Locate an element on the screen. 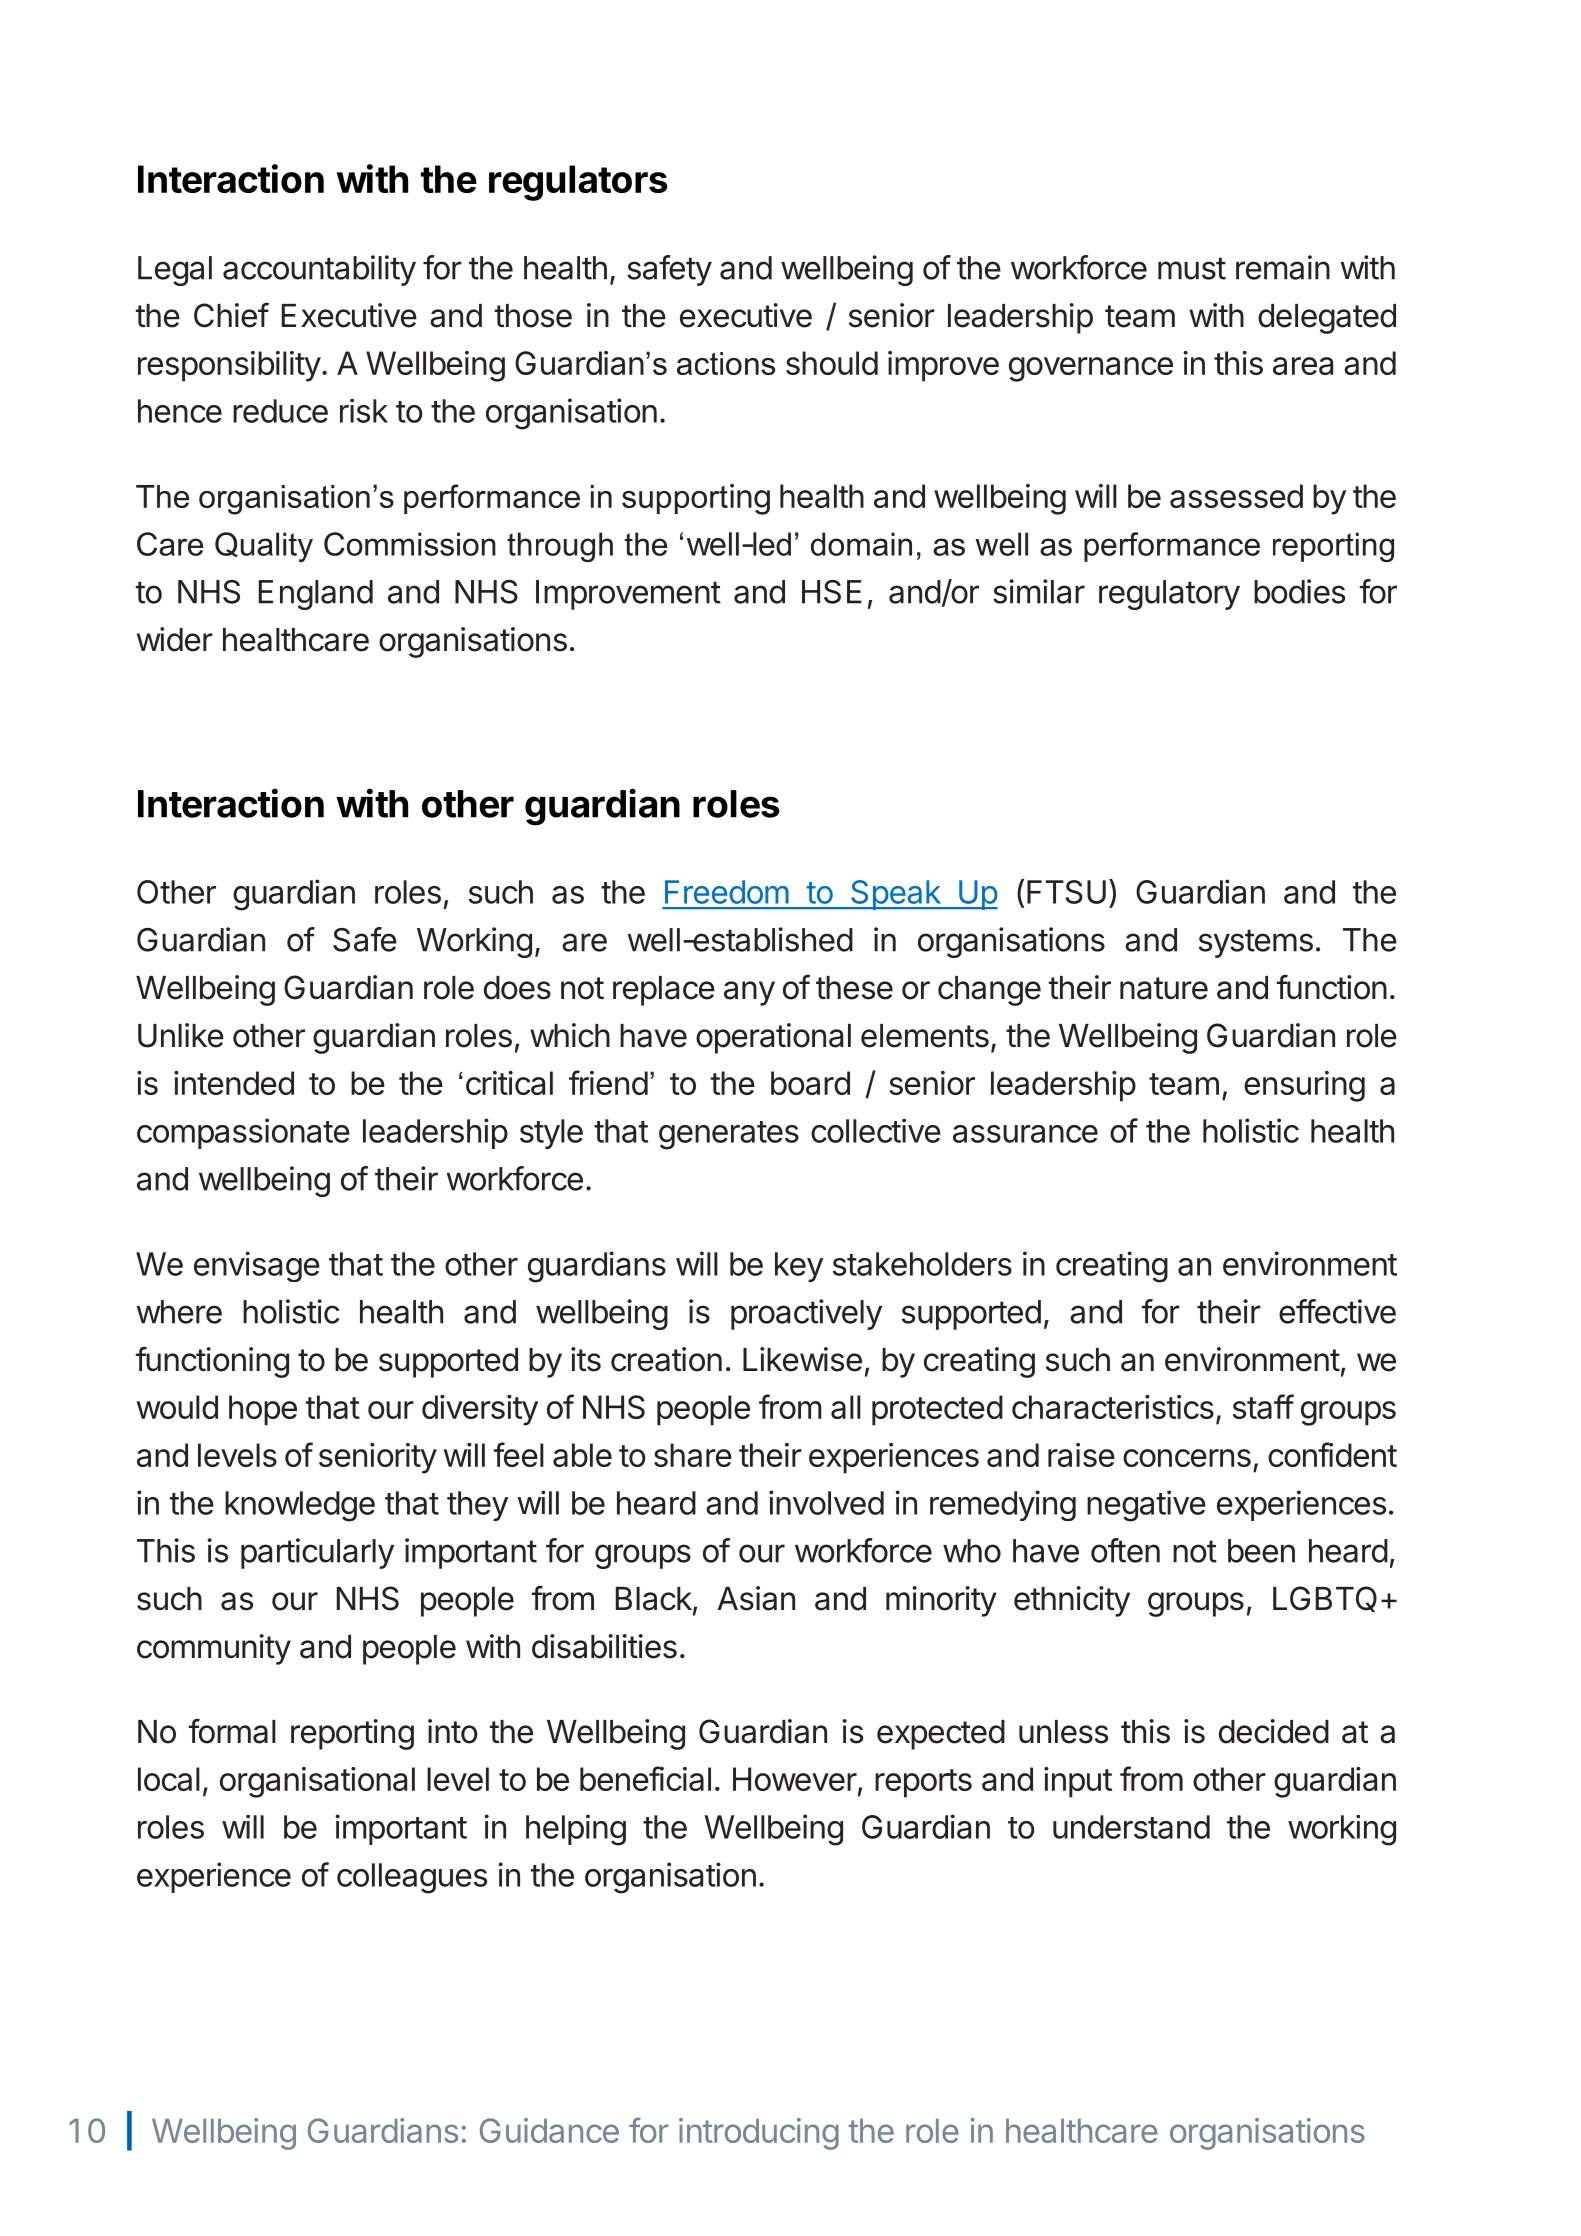 The width and height of the screenshot is (1581, 2236). must is located at coordinates (1192, 268).
